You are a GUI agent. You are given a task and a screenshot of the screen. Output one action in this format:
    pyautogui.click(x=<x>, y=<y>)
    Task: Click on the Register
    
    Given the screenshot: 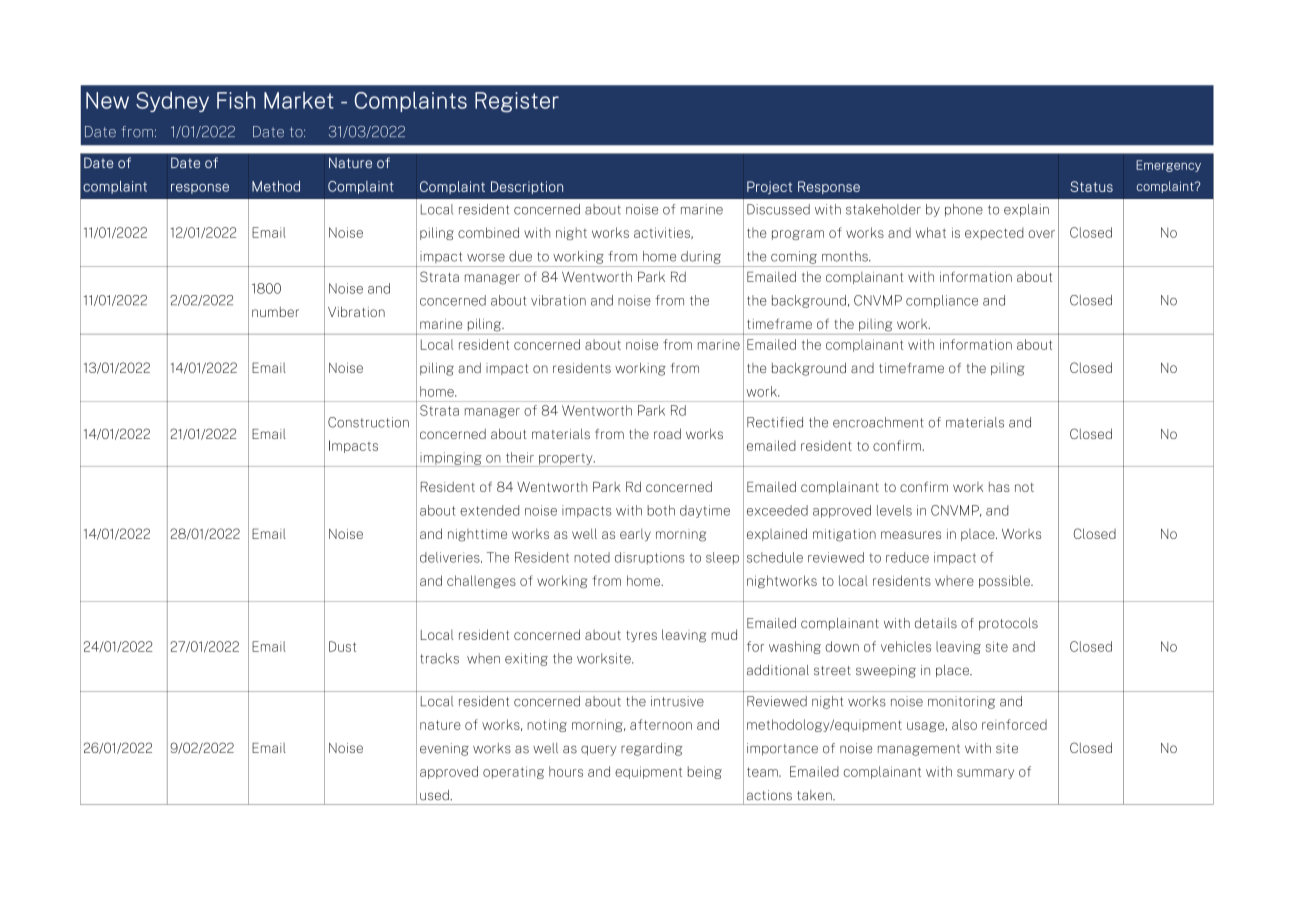 What is the action you would take?
    pyautogui.click(x=517, y=102)
